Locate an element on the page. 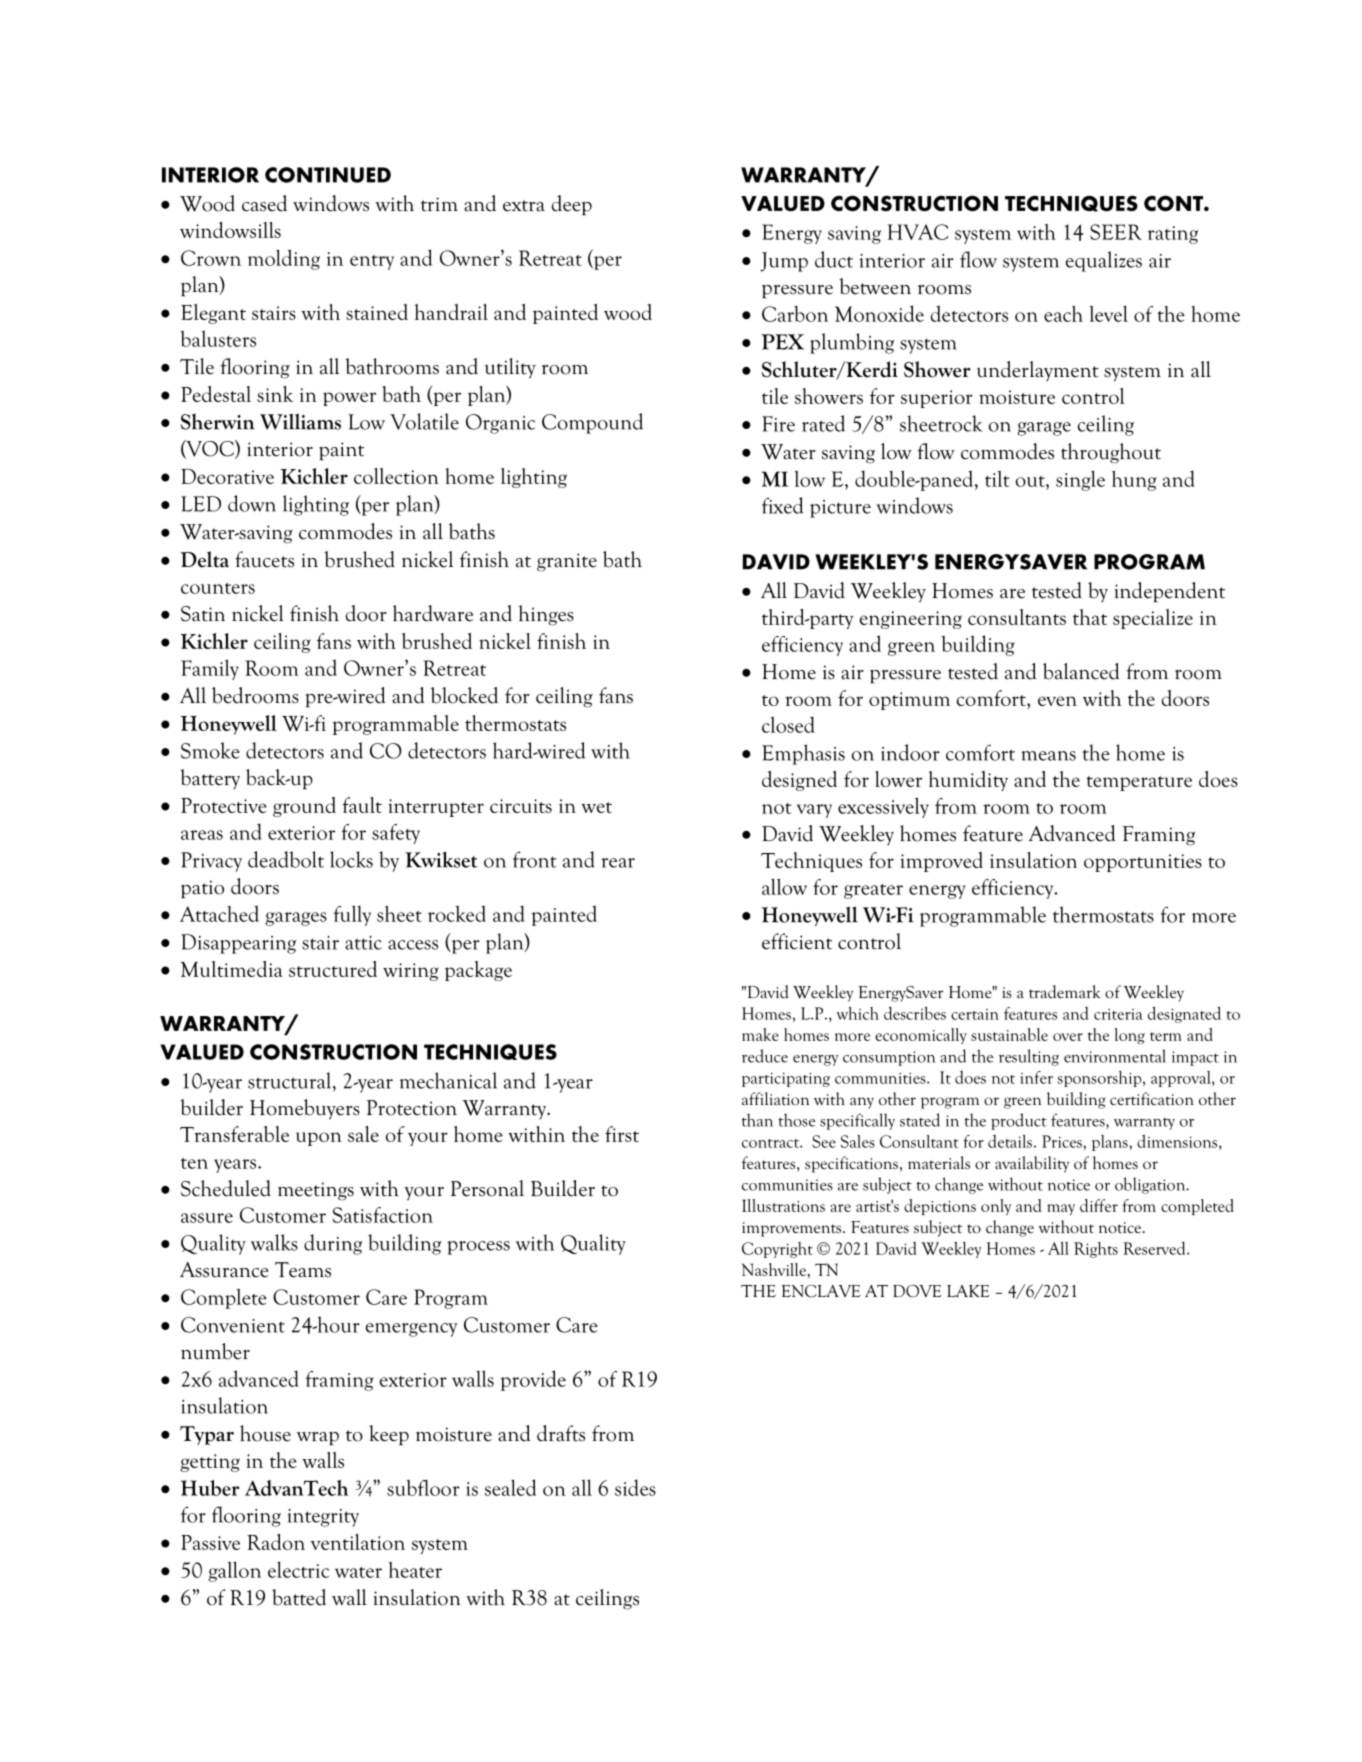 This page has height=1762, width=1362. fully is located at coordinates (352, 915).
